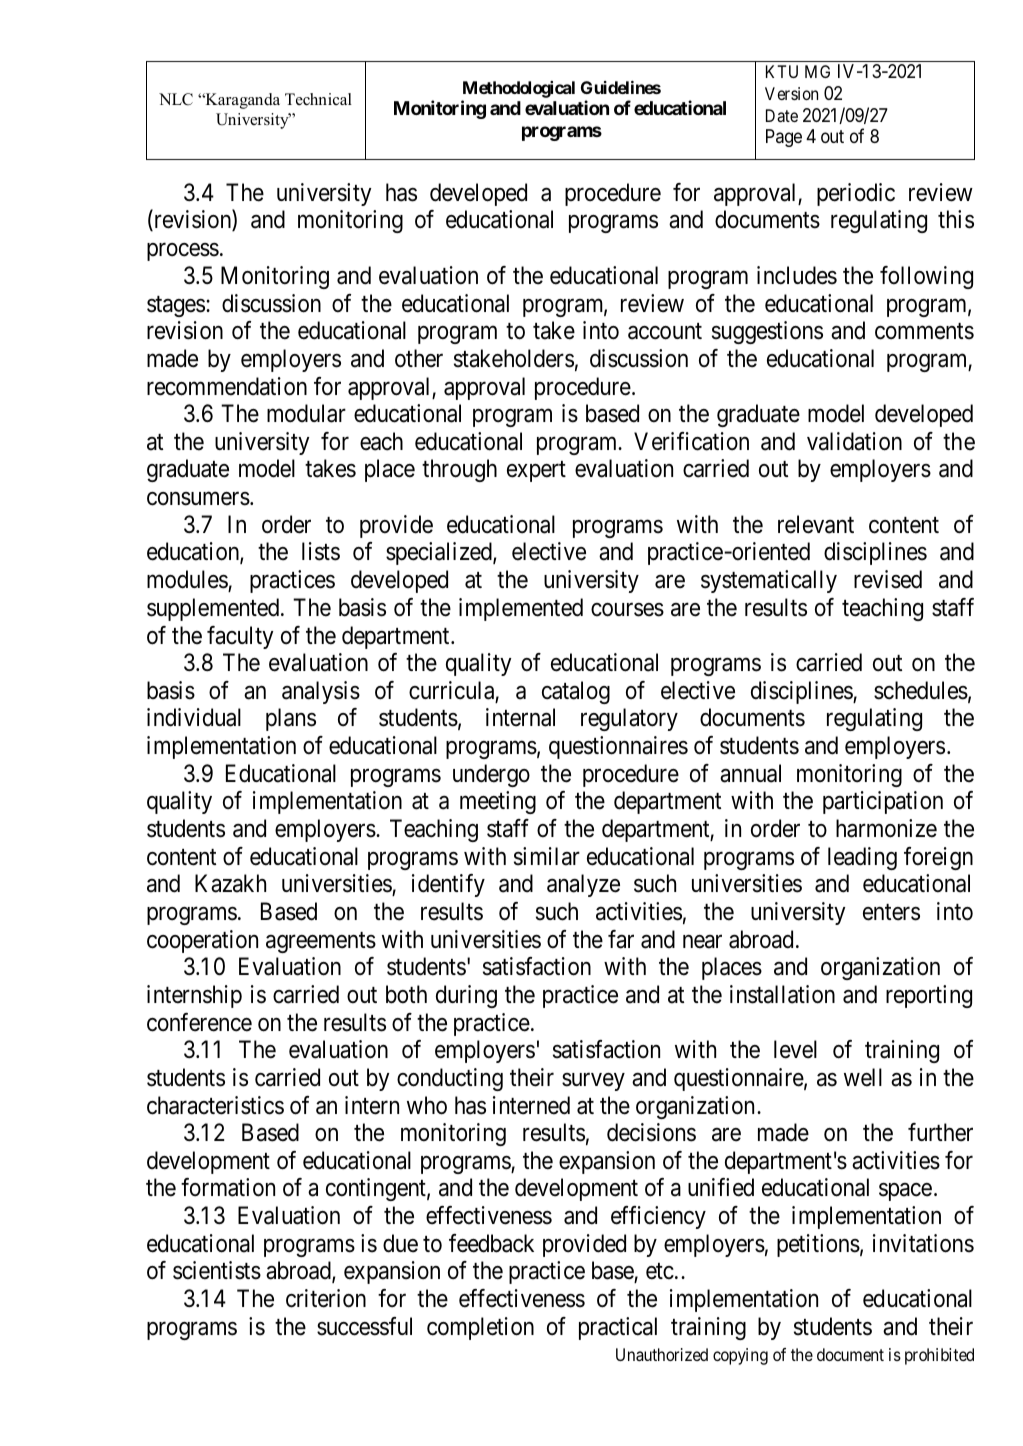  Describe the element at coordinates (921, 690) in the document. I see `schedules` at that location.
